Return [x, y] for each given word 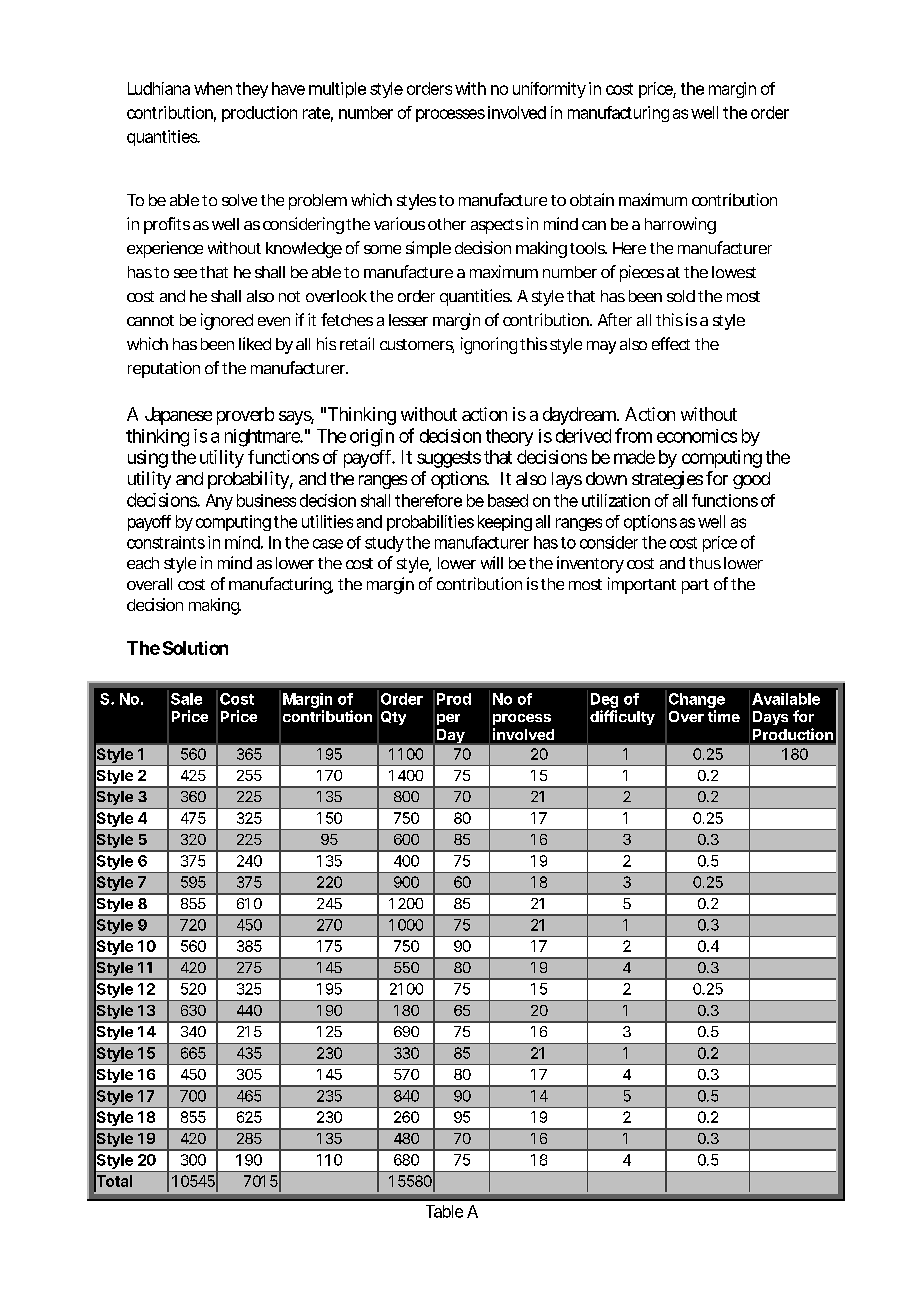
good [751, 480]
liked [255, 343]
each [143, 563]
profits [167, 225]
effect [671, 343]
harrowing [680, 225]
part [695, 586]
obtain [592, 199]
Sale [186, 699]
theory [509, 437]
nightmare [263, 438]
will [492, 562]
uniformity [549, 90]
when [213, 88]
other [447, 224]
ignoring [489, 345]
